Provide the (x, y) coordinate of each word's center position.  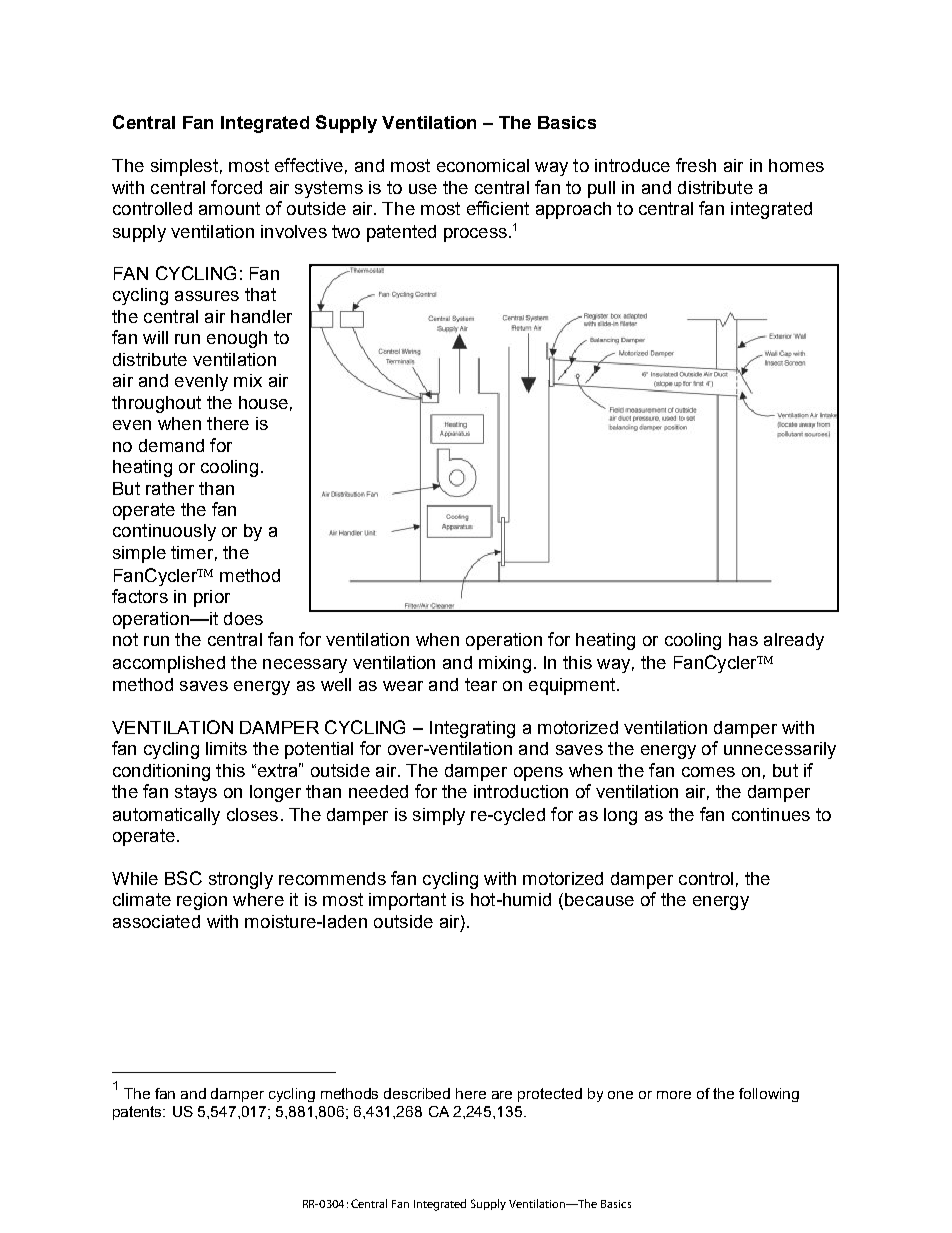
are (502, 1095)
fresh (696, 165)
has (743, 639)
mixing (505, 664)
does (243, 618)
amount (229, 208)
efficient (498, 208)
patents (139, 1113)
